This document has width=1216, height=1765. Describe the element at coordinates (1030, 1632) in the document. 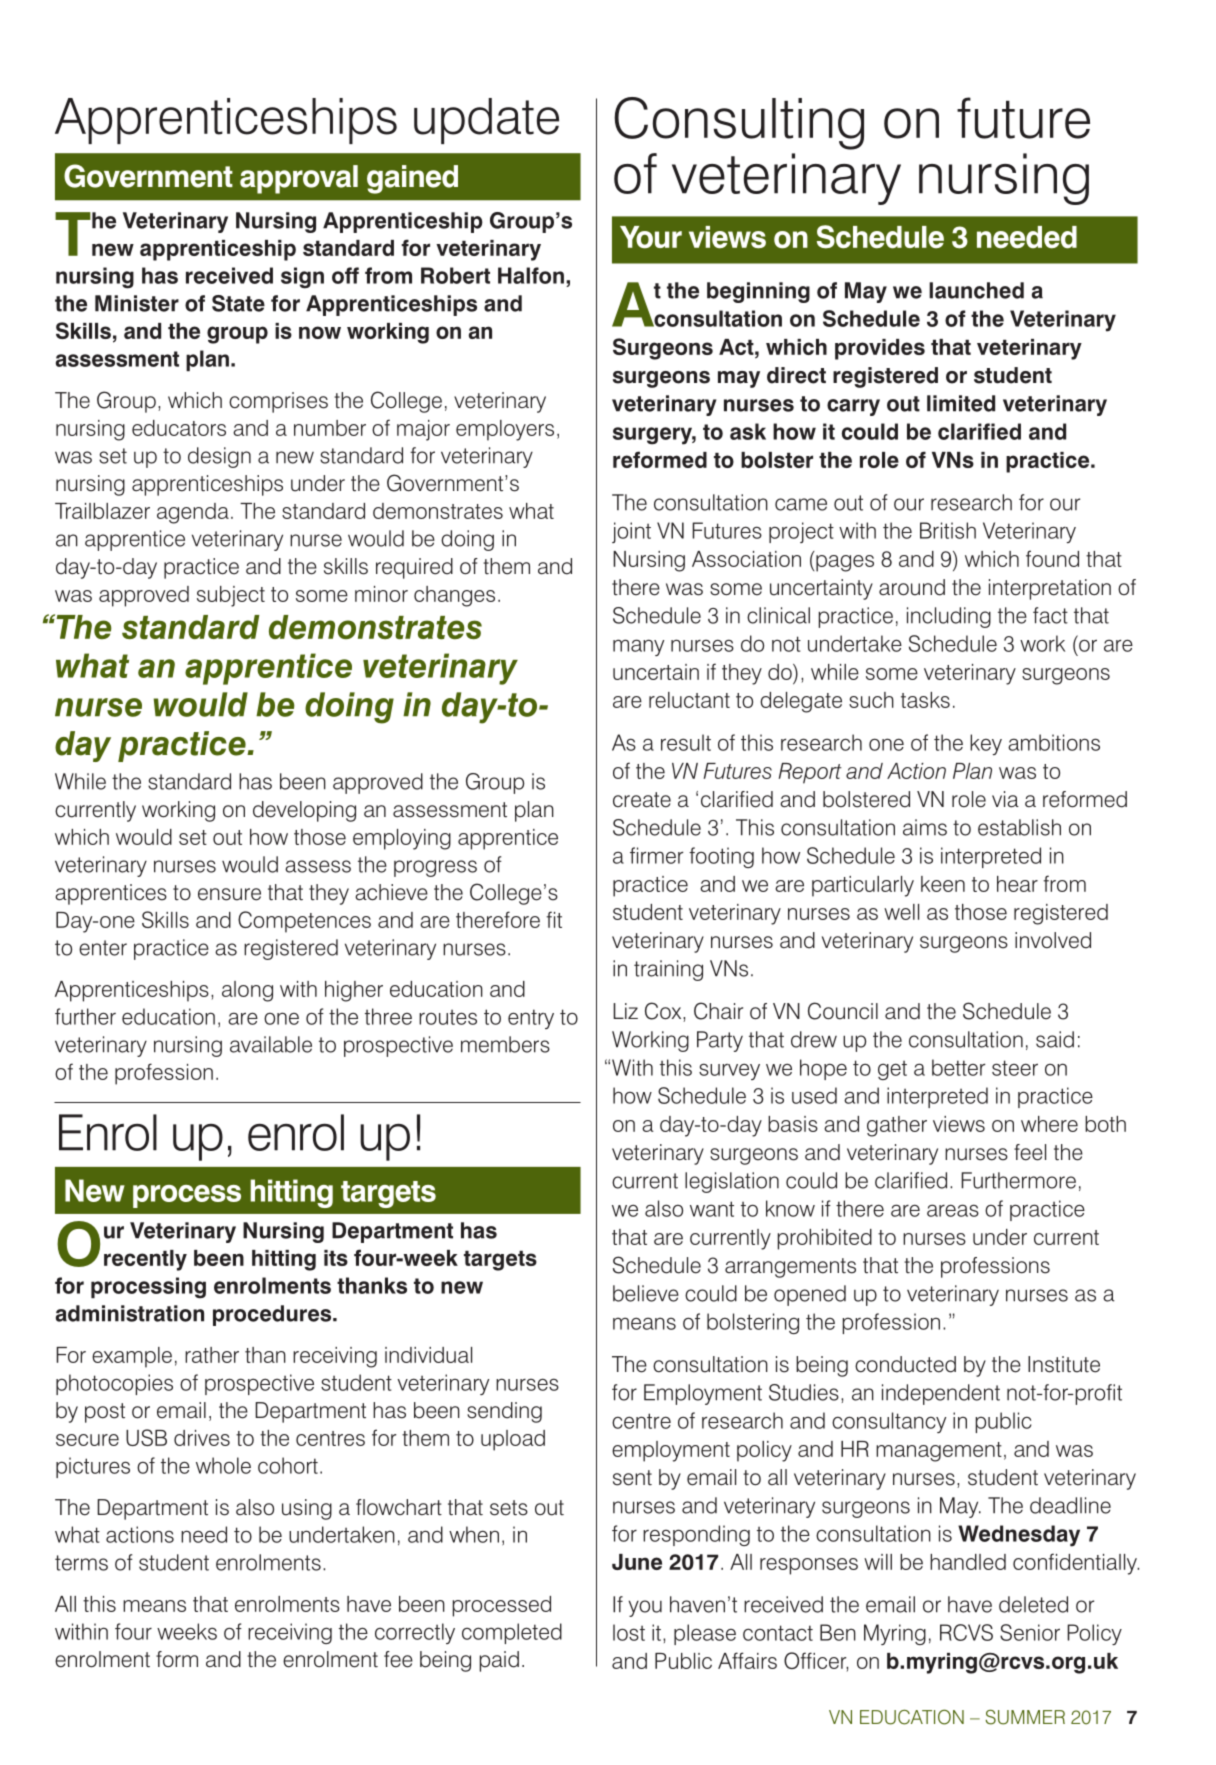

I see `Senior` at that location.
